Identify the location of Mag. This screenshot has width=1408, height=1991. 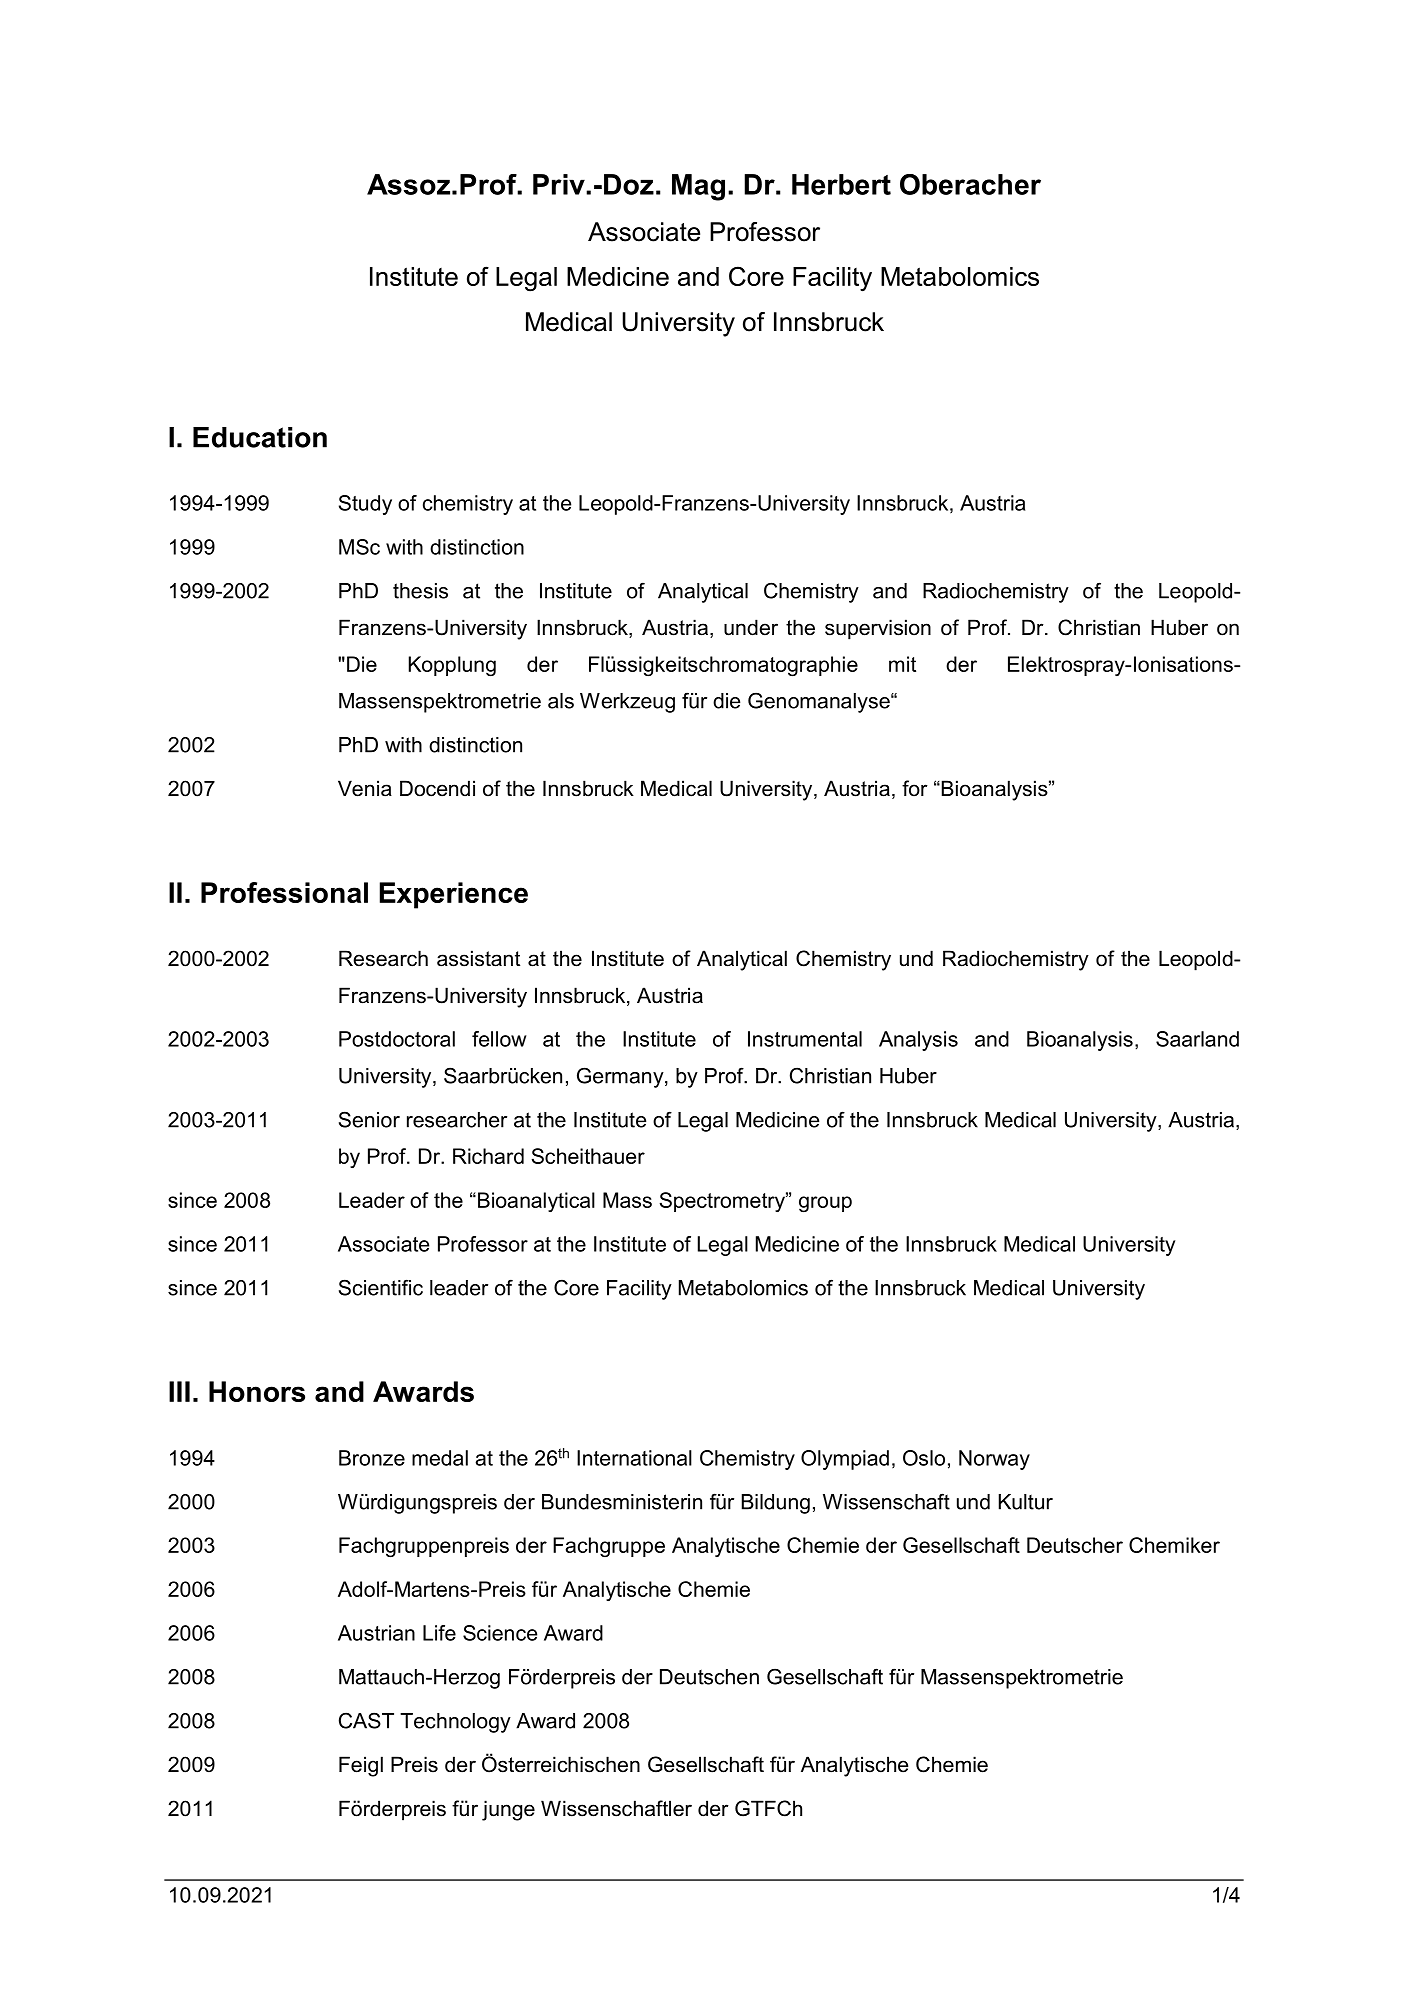
(698, 187).
